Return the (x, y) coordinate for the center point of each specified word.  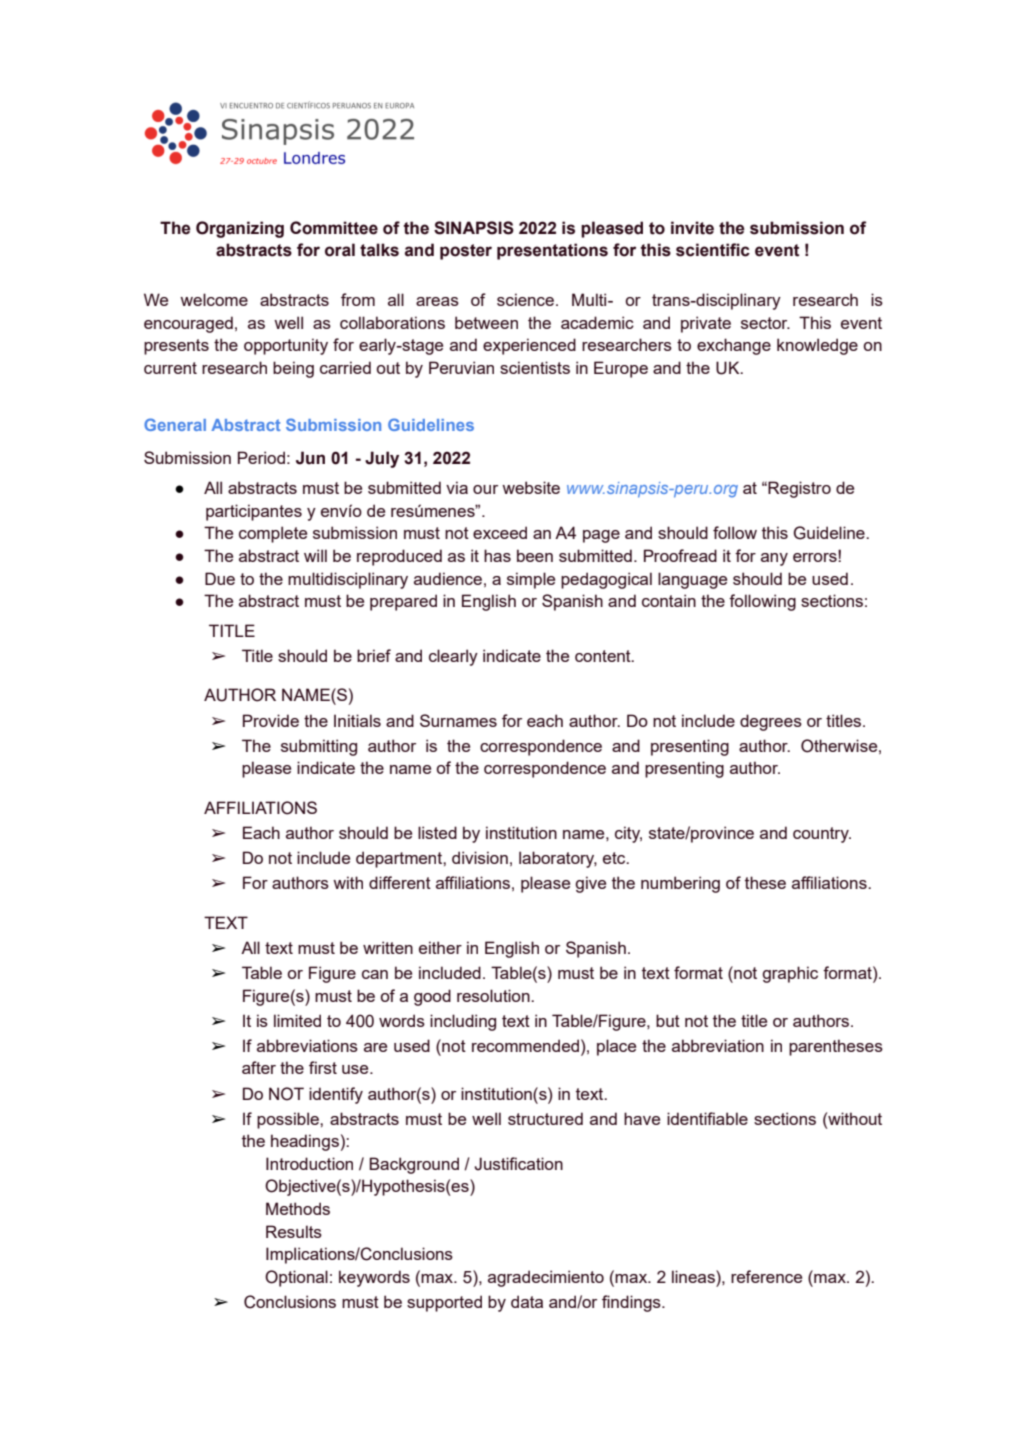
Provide (271, 720)
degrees (771, 722)
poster (466, 252)
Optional (296, 1278)
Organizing (240, 229)
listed (437, 832)
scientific (713, 250)
